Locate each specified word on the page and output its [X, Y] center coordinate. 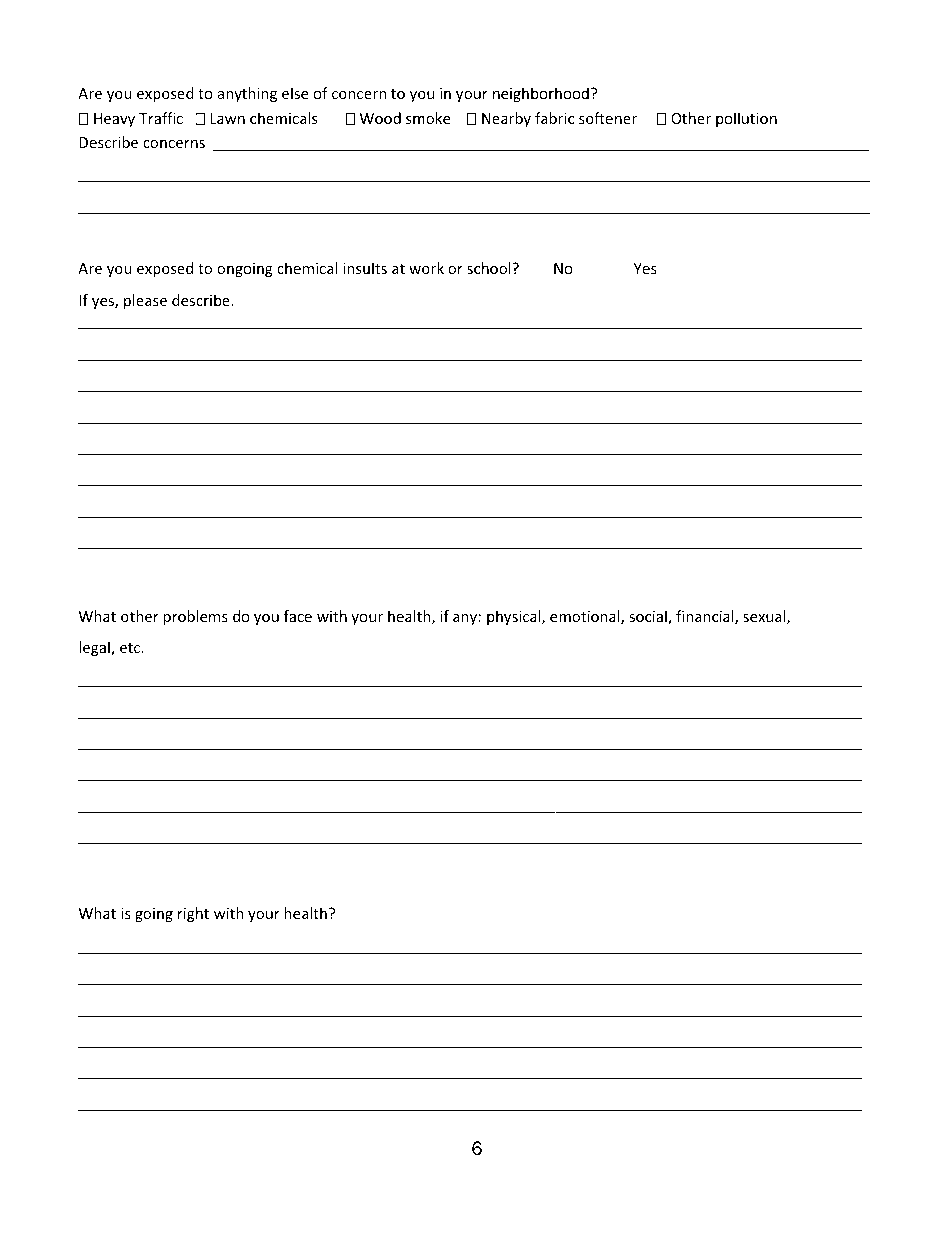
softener [608, 118]
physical [515, 617]
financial [706, 617]
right [193, 914]
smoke [428, 118]
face [298, 616]
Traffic [161, 118]
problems [195, 617]
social [649, 617]
